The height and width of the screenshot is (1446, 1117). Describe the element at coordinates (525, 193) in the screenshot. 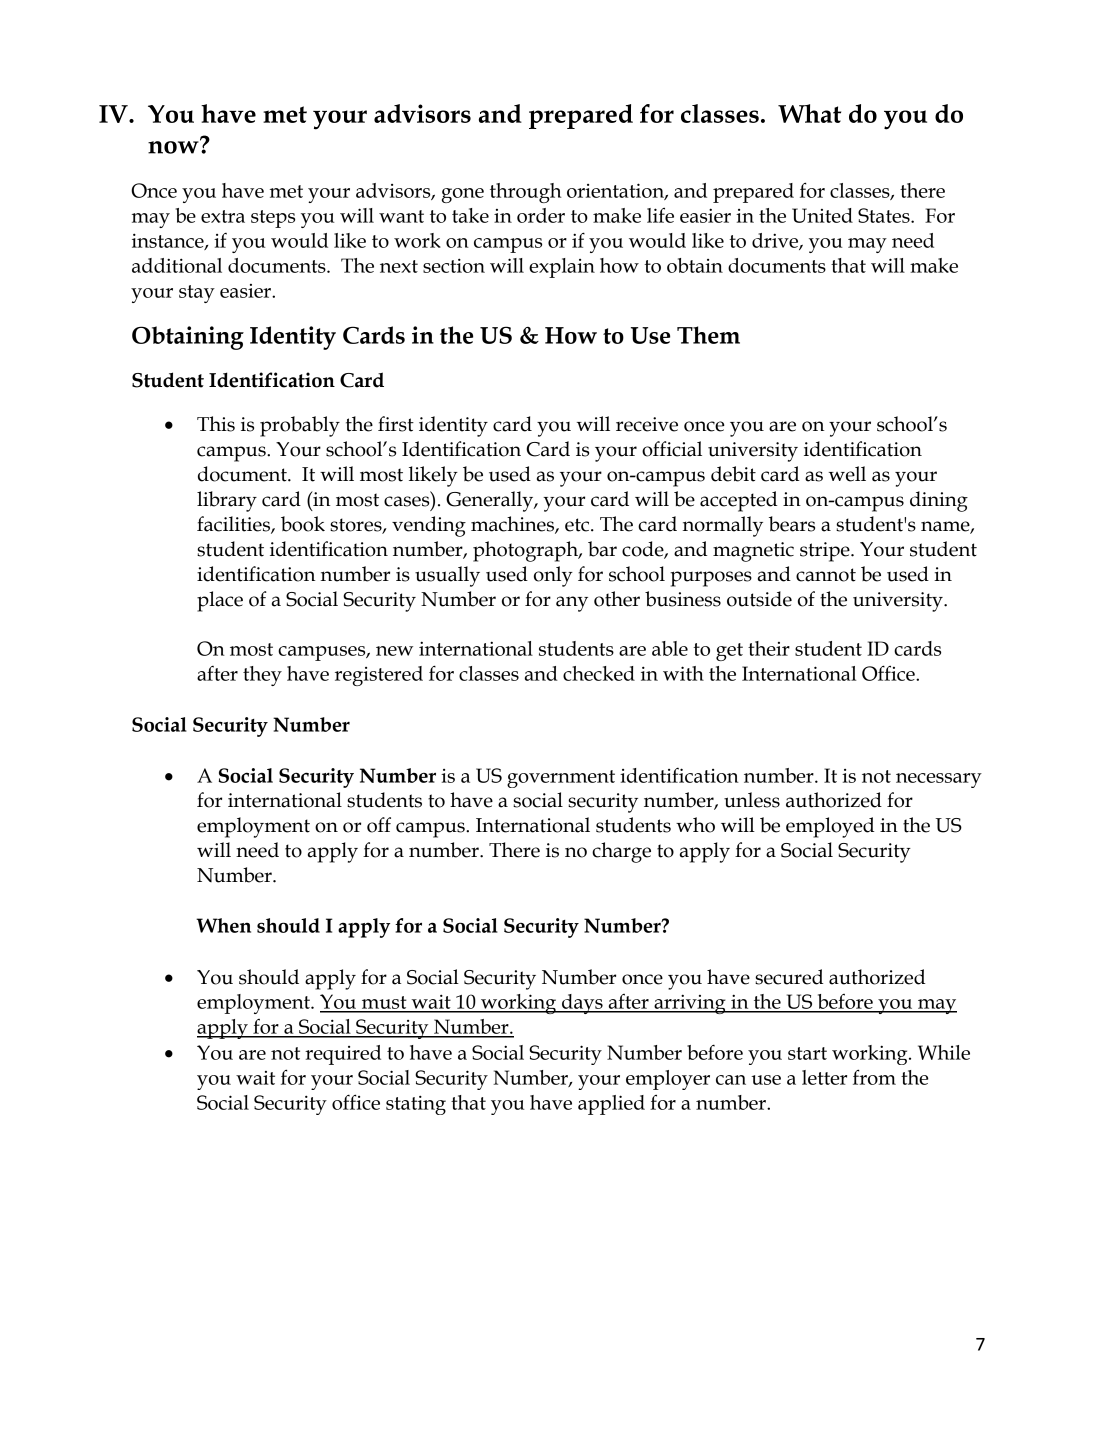

I see `through` at that location.
